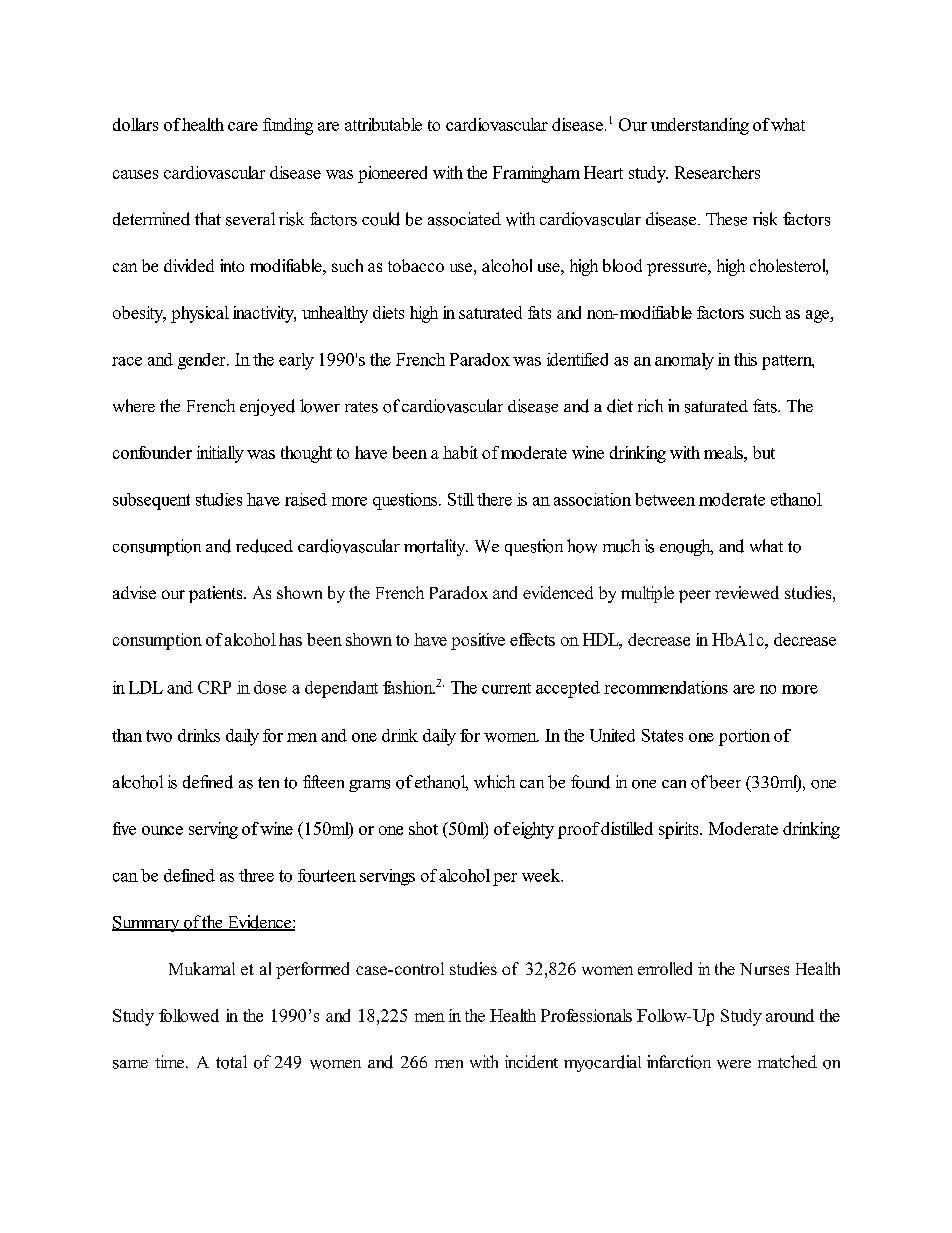  I want to click on total, so click(231, 1062).
